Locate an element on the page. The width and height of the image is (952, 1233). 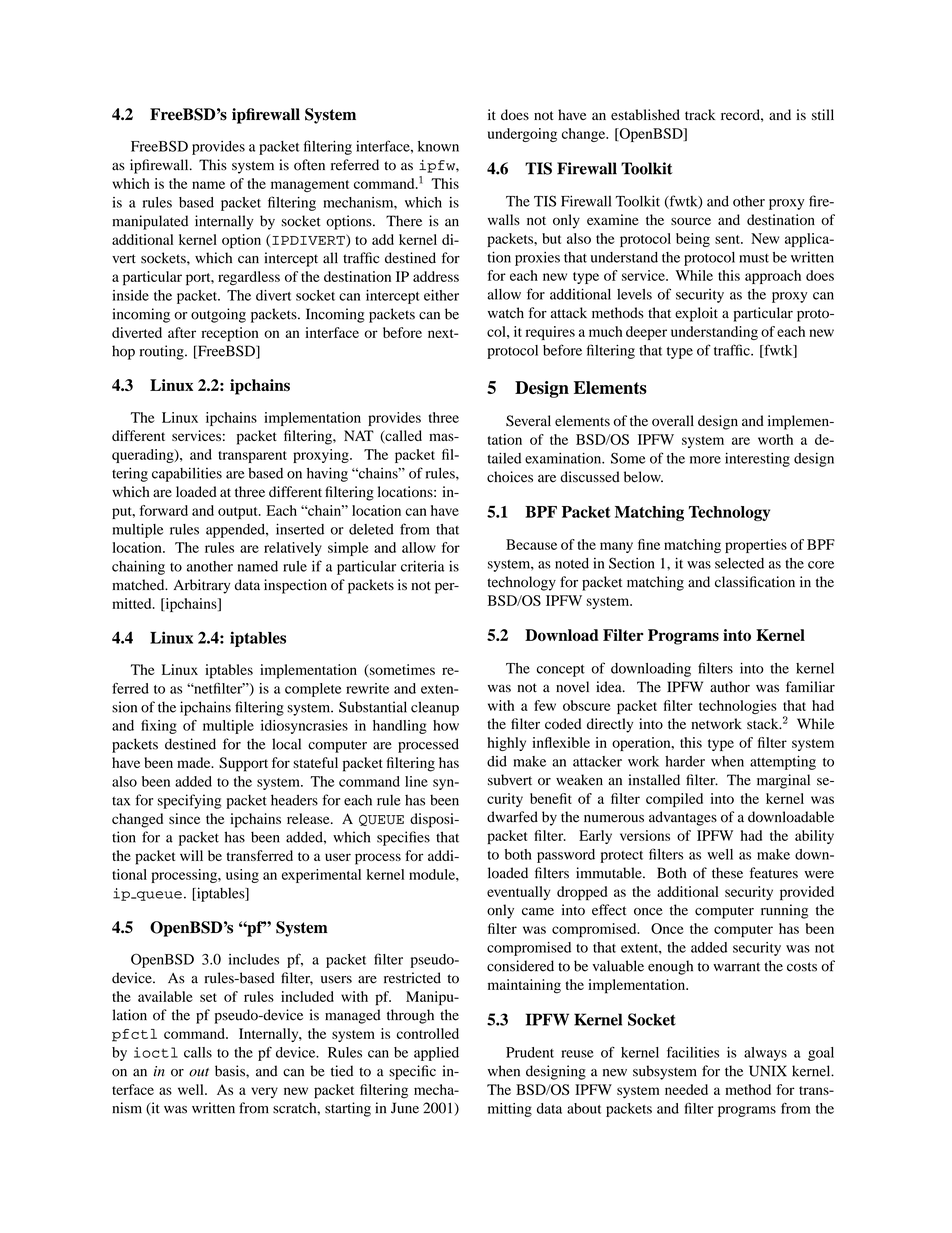
selected is located at coordinates (739, 563).
